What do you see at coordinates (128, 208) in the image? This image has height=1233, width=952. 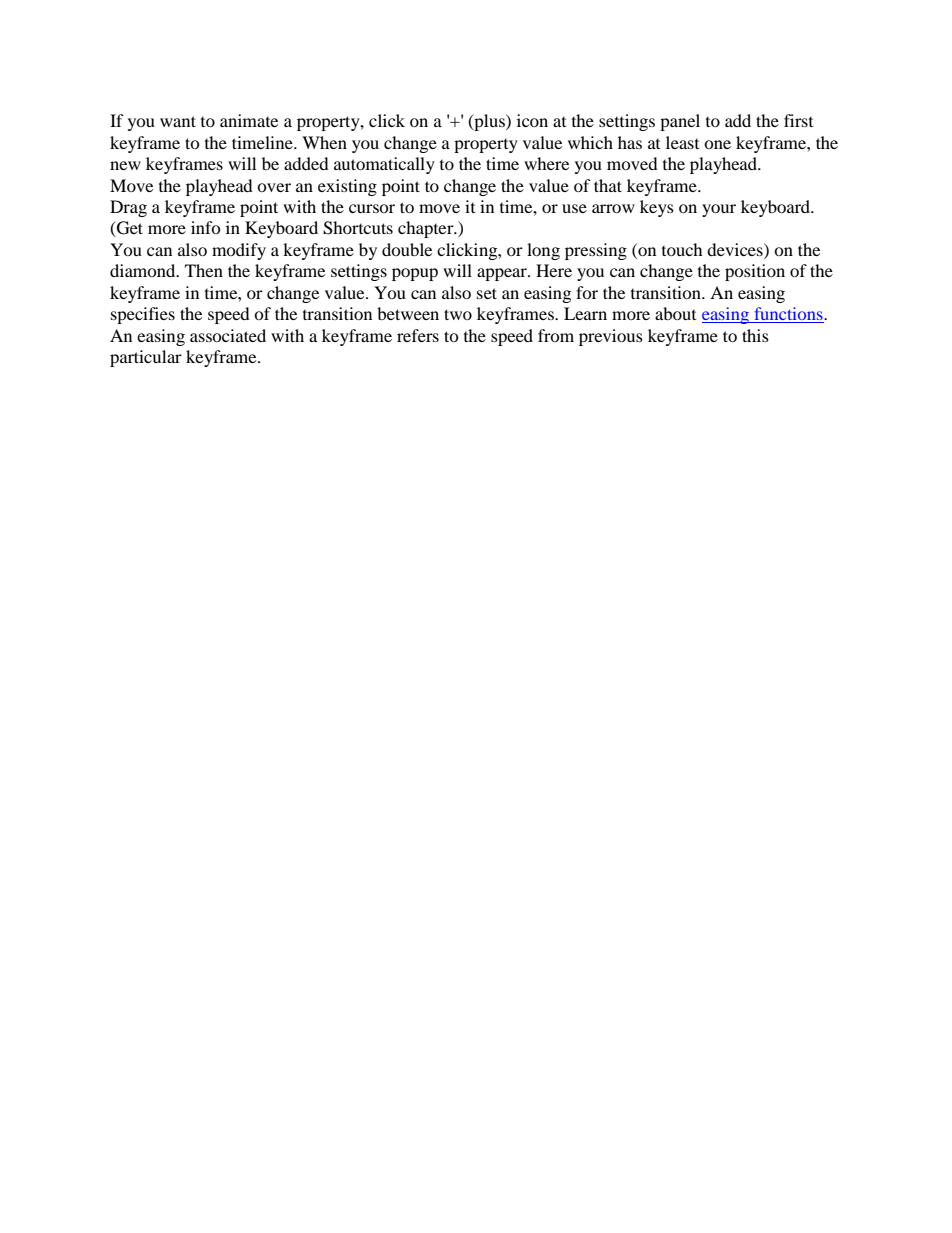 I see `Drag` at bounding box center [128, 208].
